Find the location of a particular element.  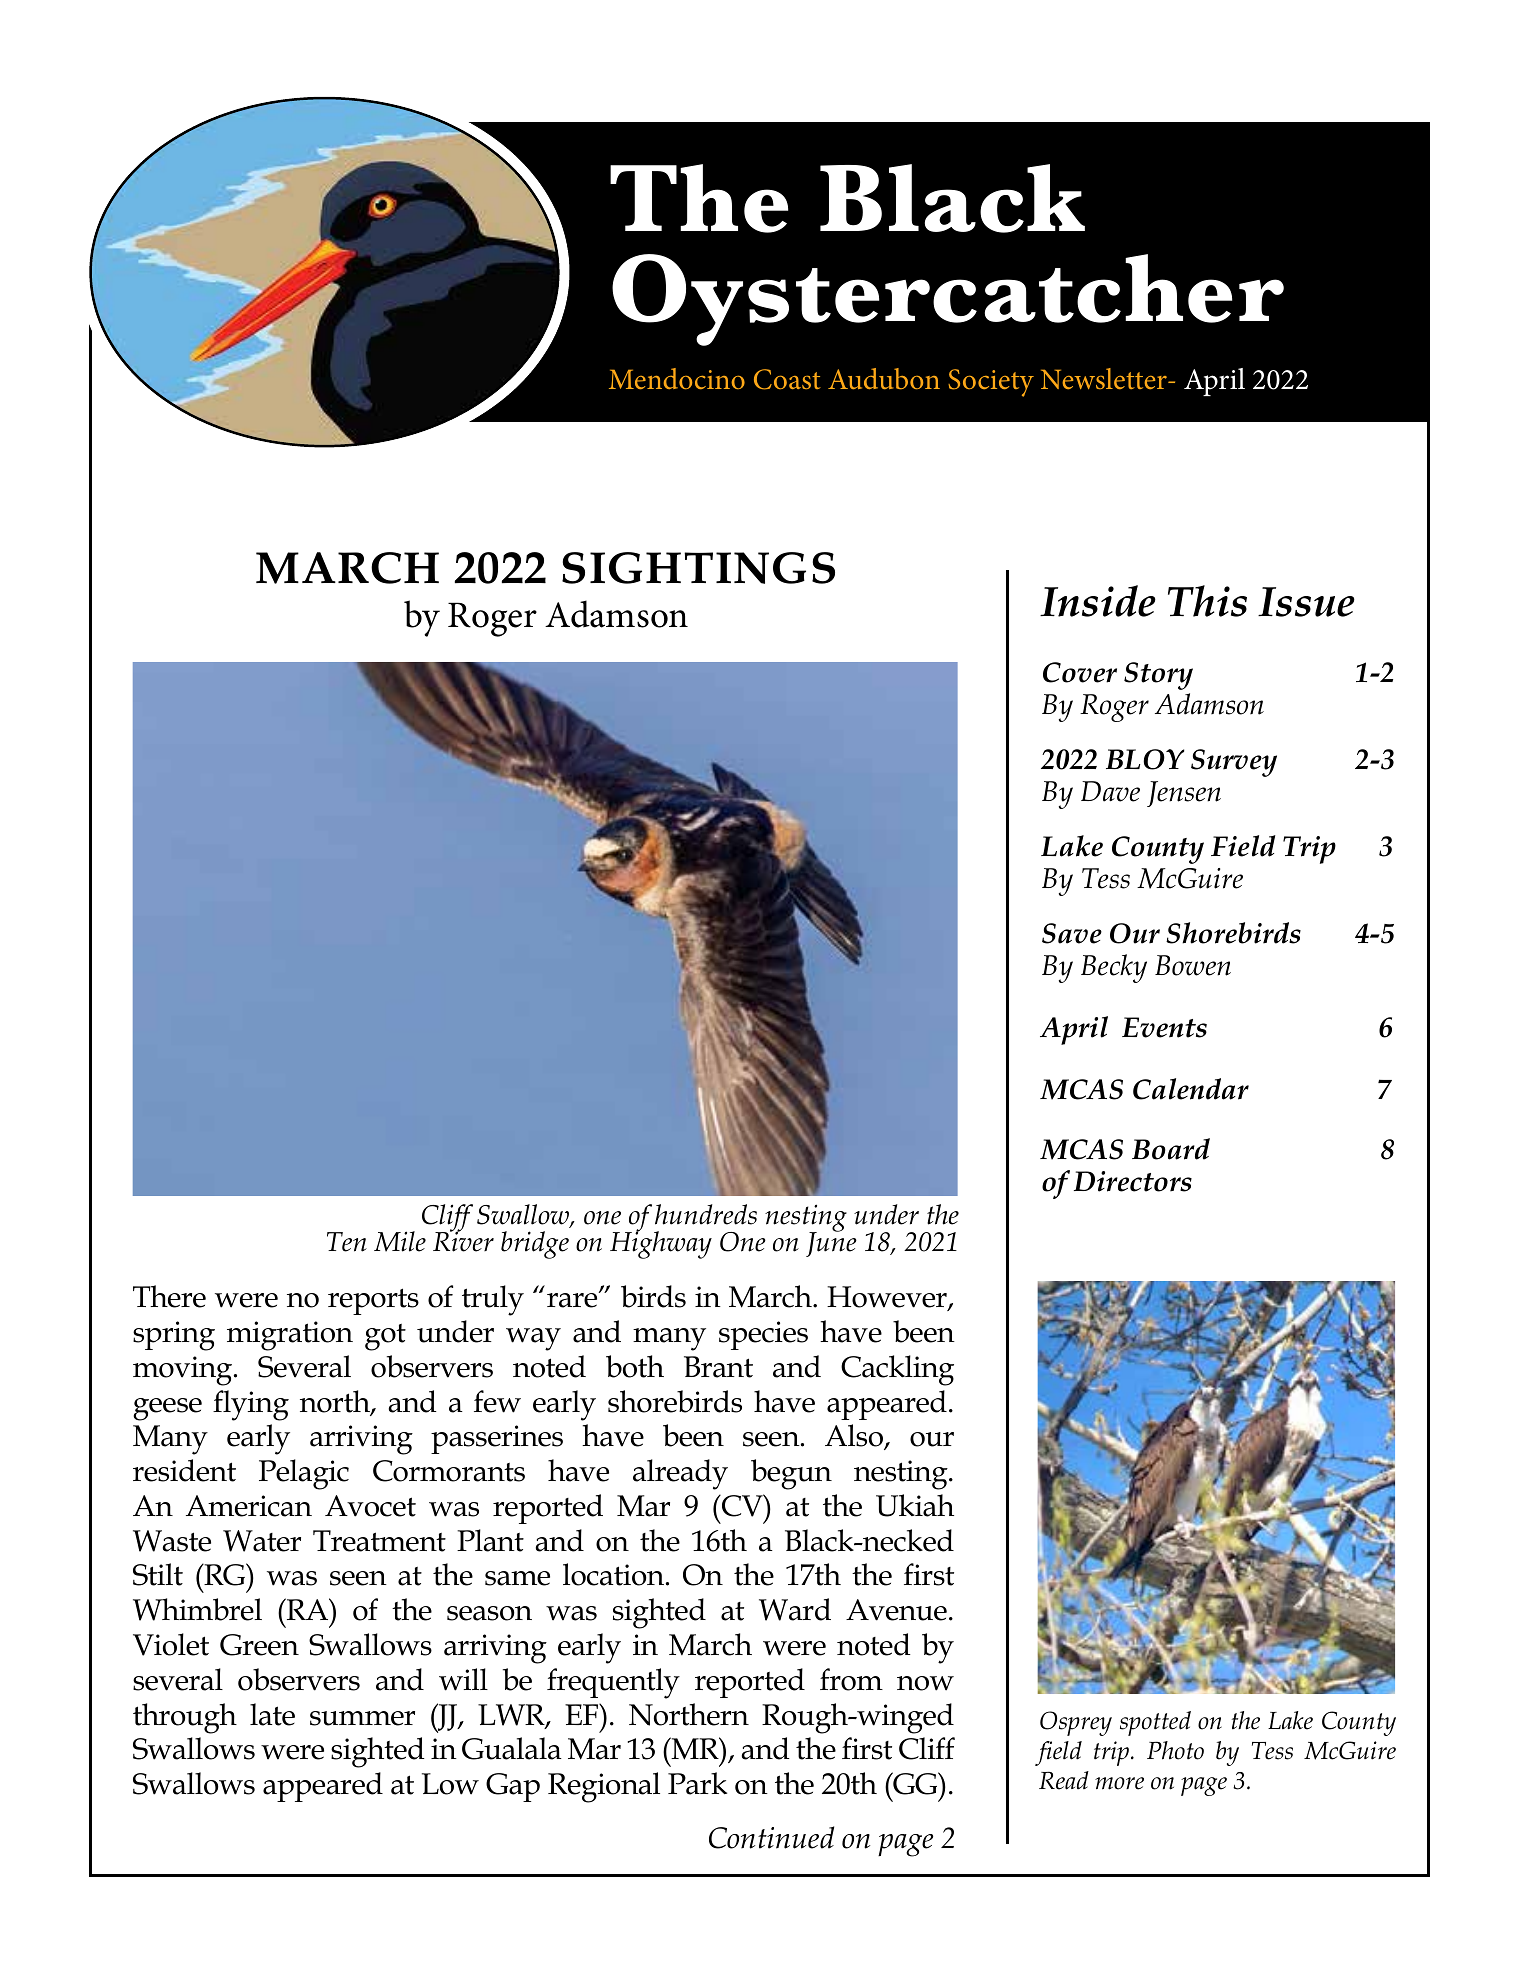

begun is located at coordinates (791, 1474).
